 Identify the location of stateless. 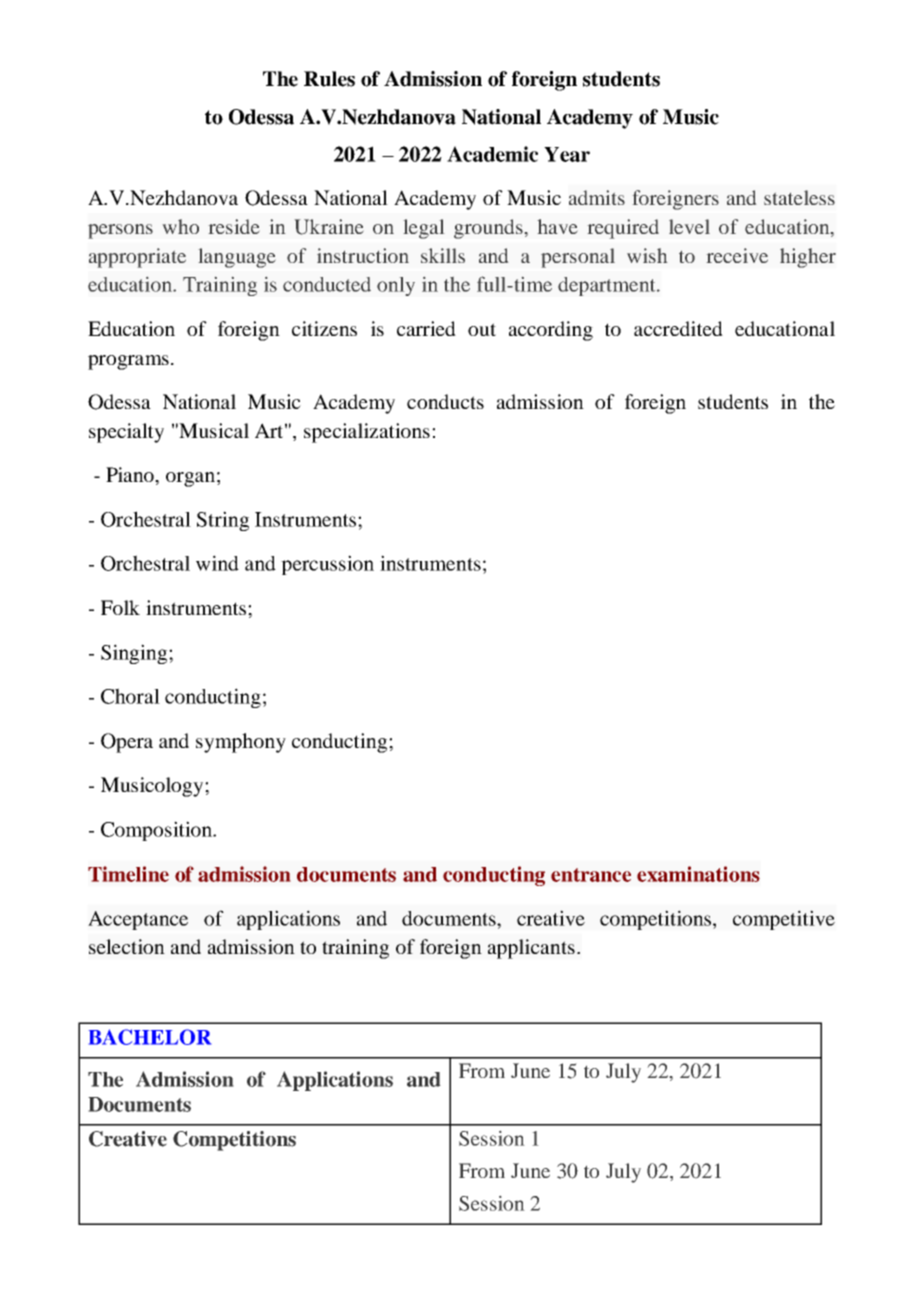
(799, 197).
